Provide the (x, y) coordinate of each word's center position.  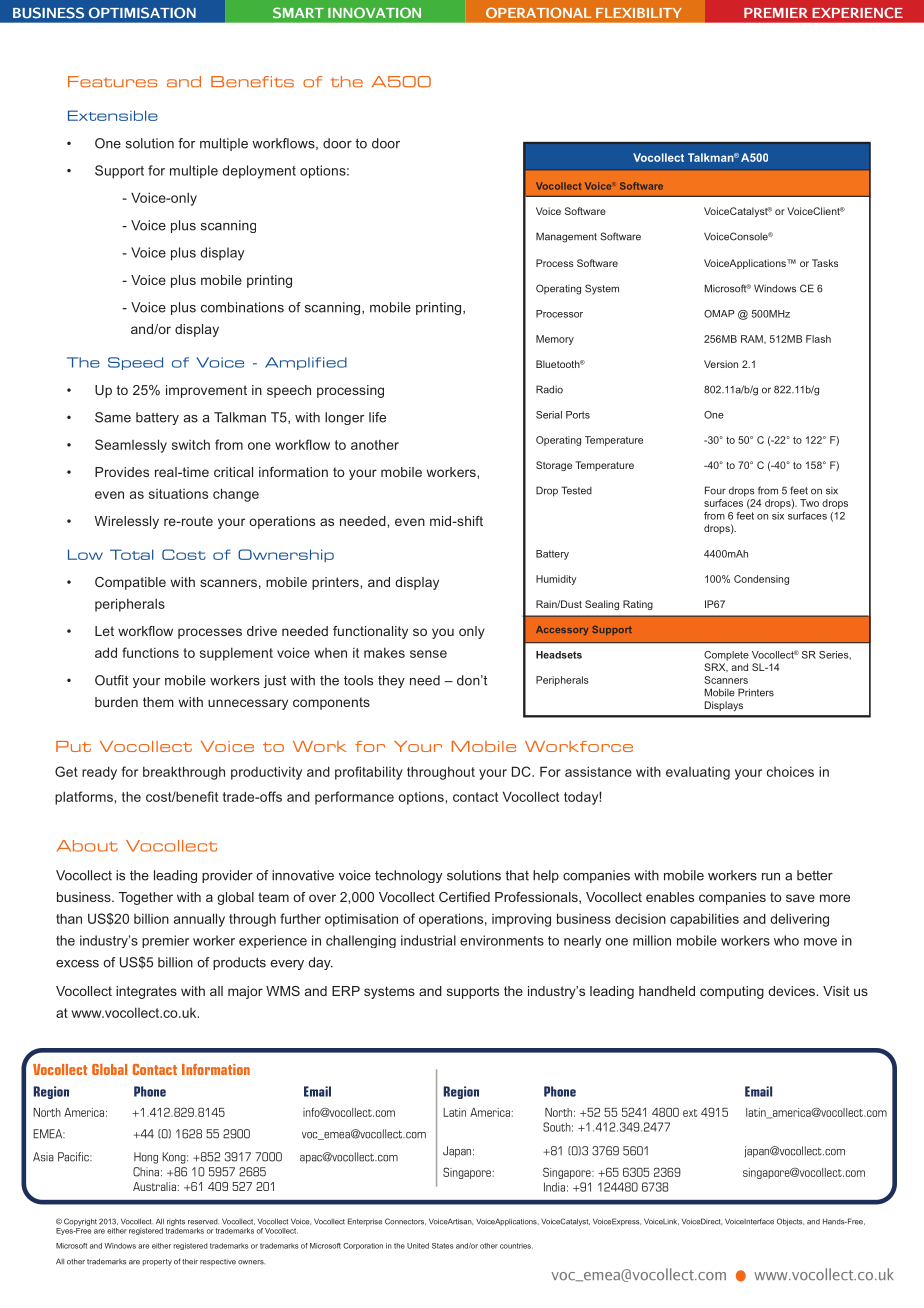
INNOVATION (374, 12)
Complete (726, 656)
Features (112, 82)
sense (428, 654)
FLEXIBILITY (639, 13)
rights (176, 1222)
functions (150, 652)
